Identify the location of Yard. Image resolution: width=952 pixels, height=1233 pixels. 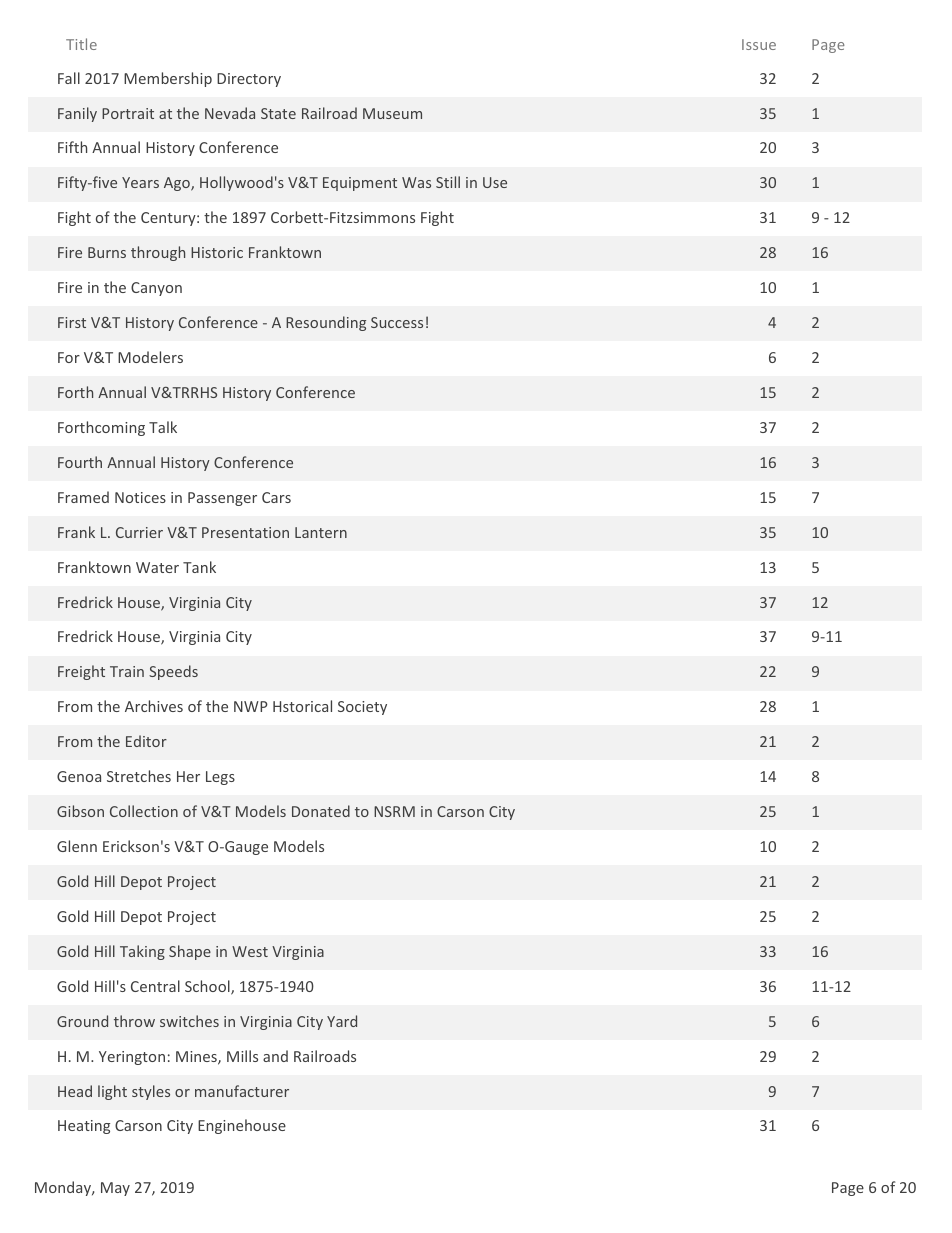
(342, 1021).
